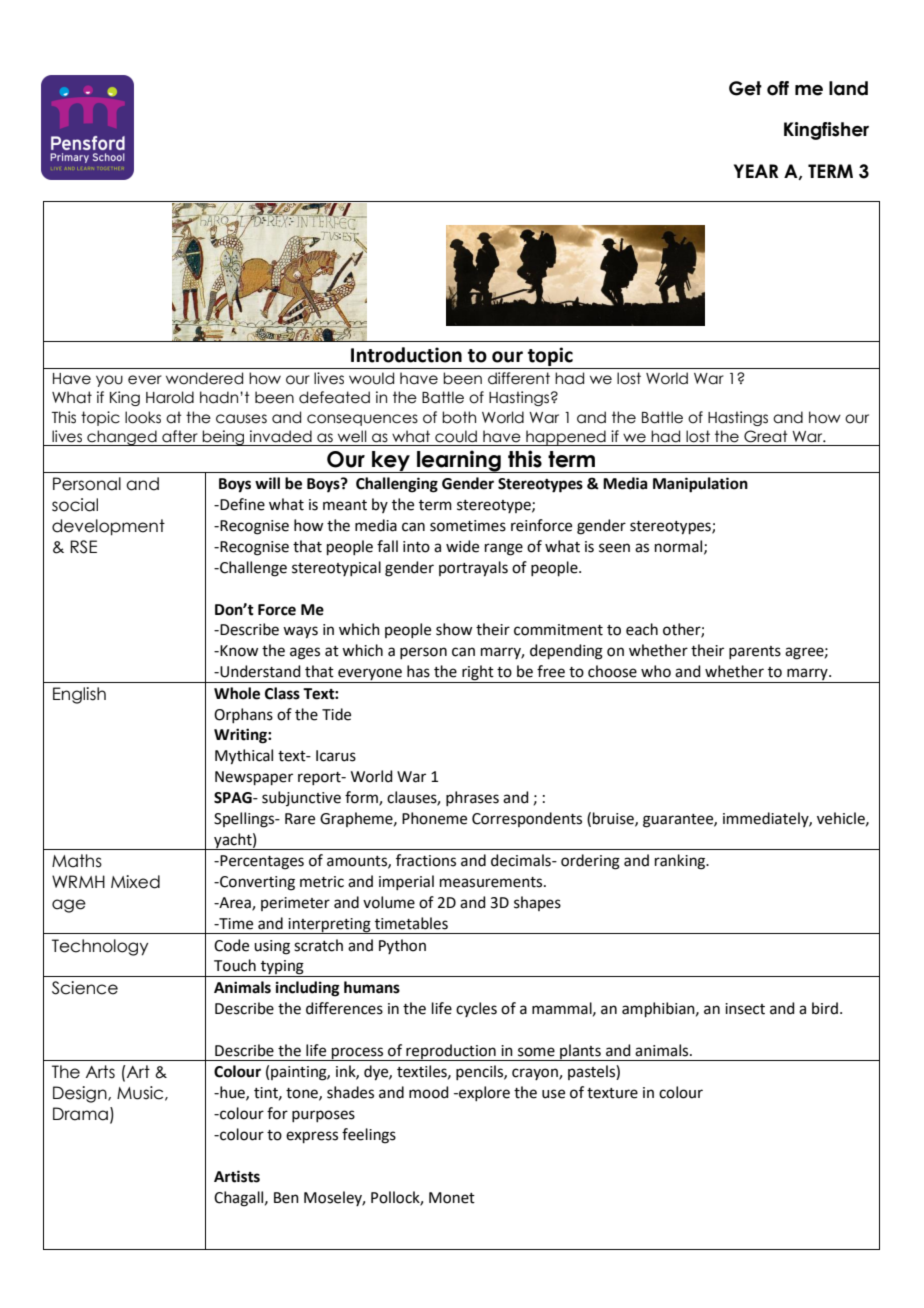  What do you see at coordinates (459, 461) in the screenshot?
I see `learning` at bounding box center [459, 461].
